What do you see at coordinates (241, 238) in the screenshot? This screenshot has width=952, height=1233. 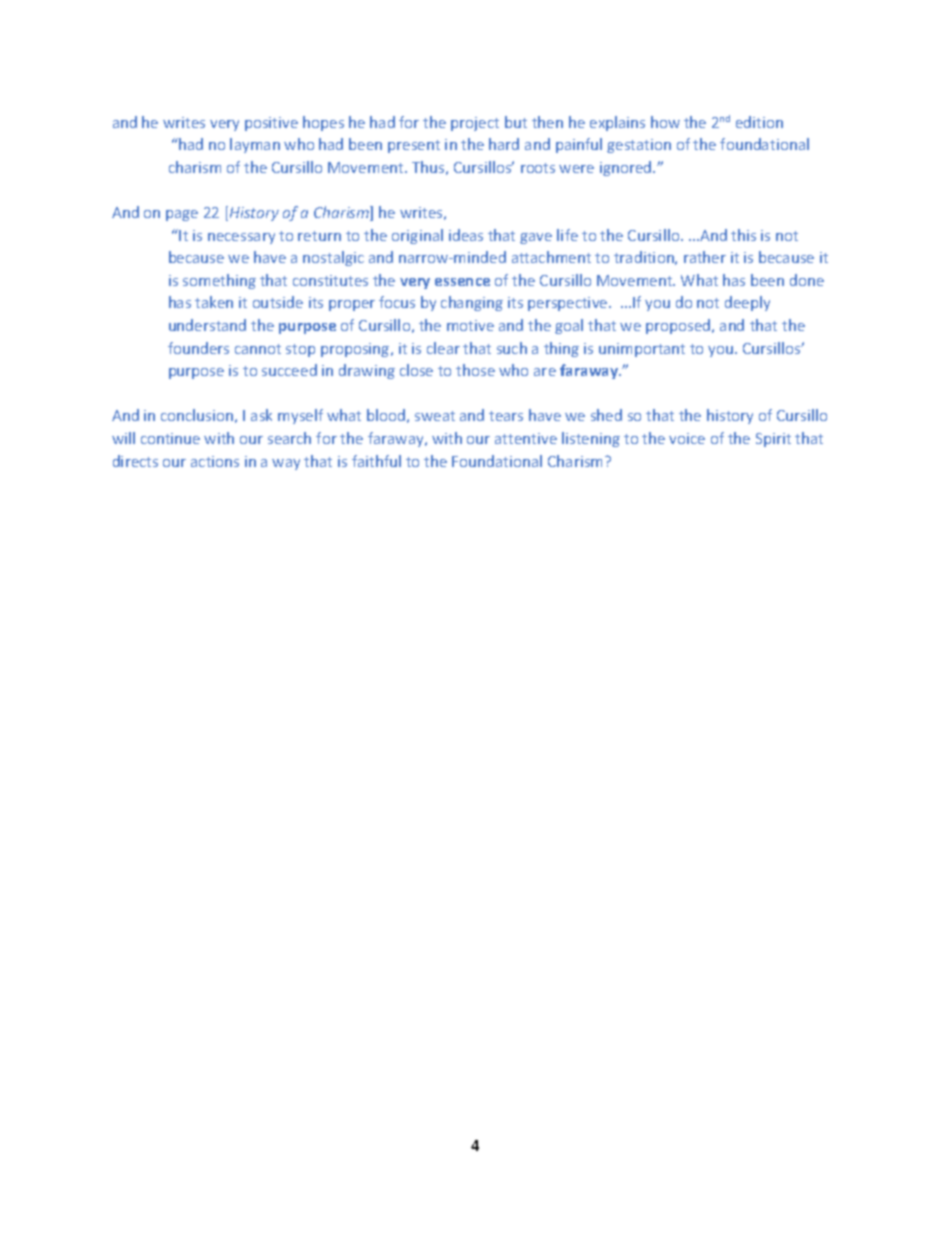 I see `necessary` at bounding box center [241, 238].
